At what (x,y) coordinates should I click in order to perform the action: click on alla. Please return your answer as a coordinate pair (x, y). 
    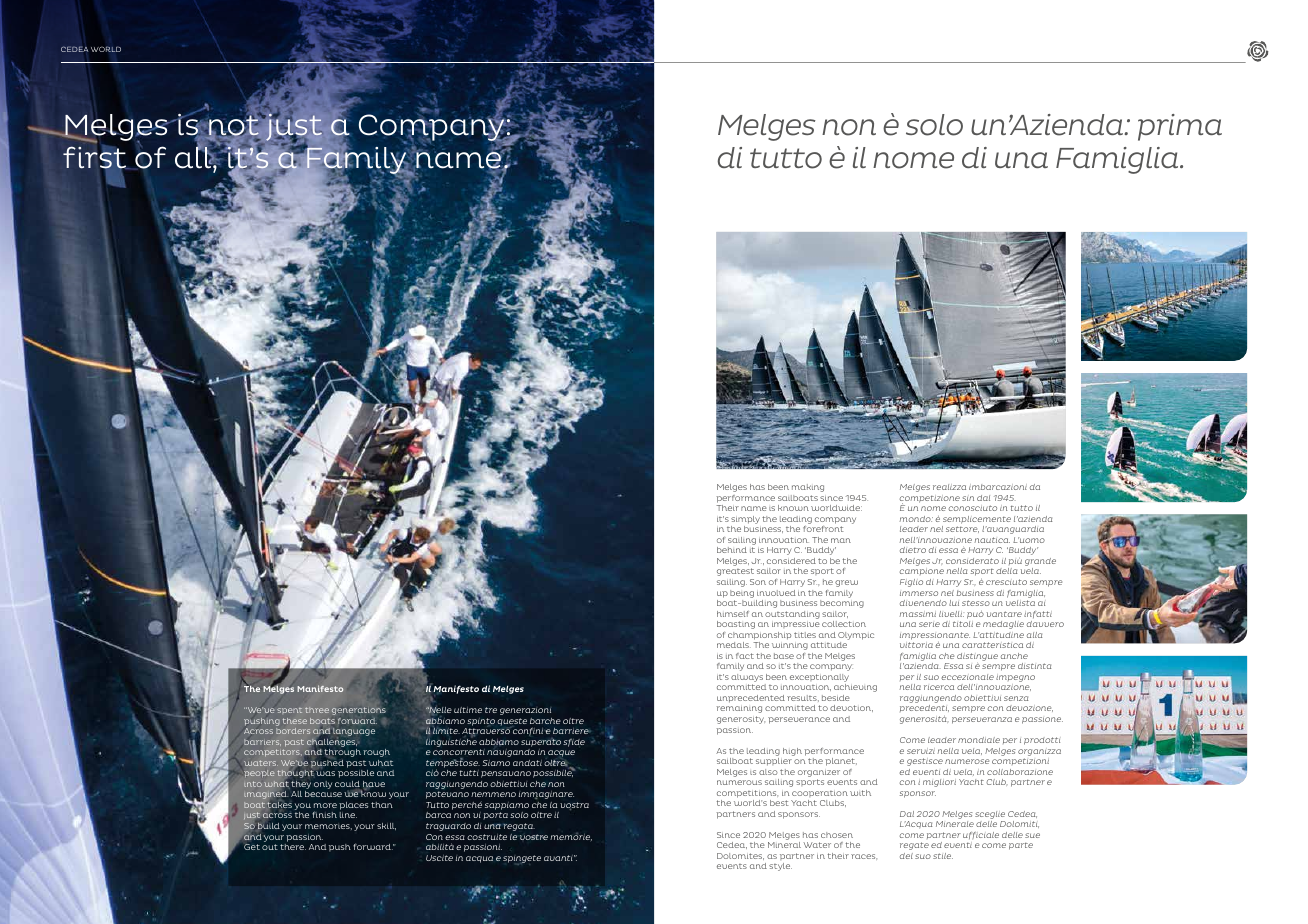
    Looking at the image, I should click on (1034, 635).
